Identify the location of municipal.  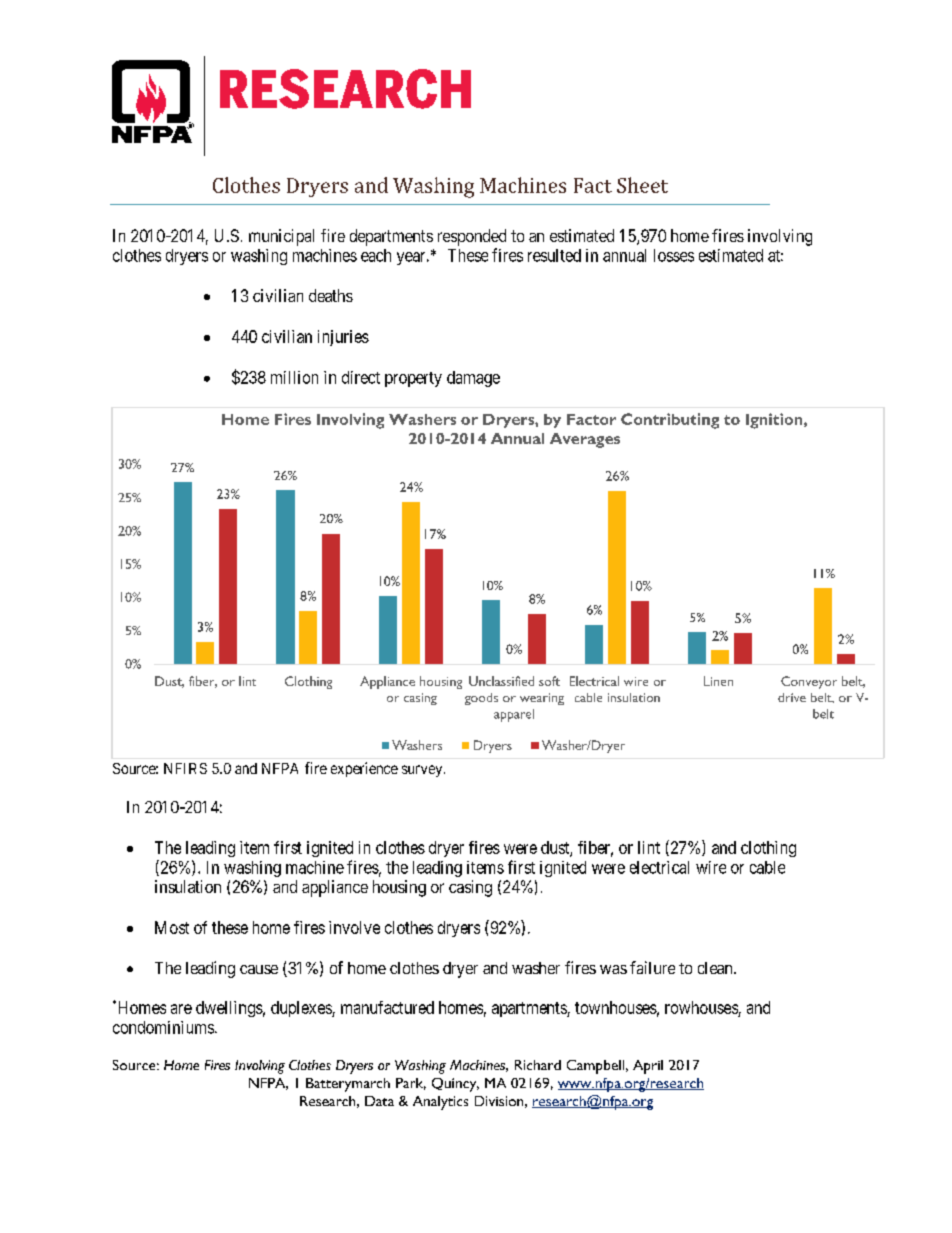
(281, 237).
